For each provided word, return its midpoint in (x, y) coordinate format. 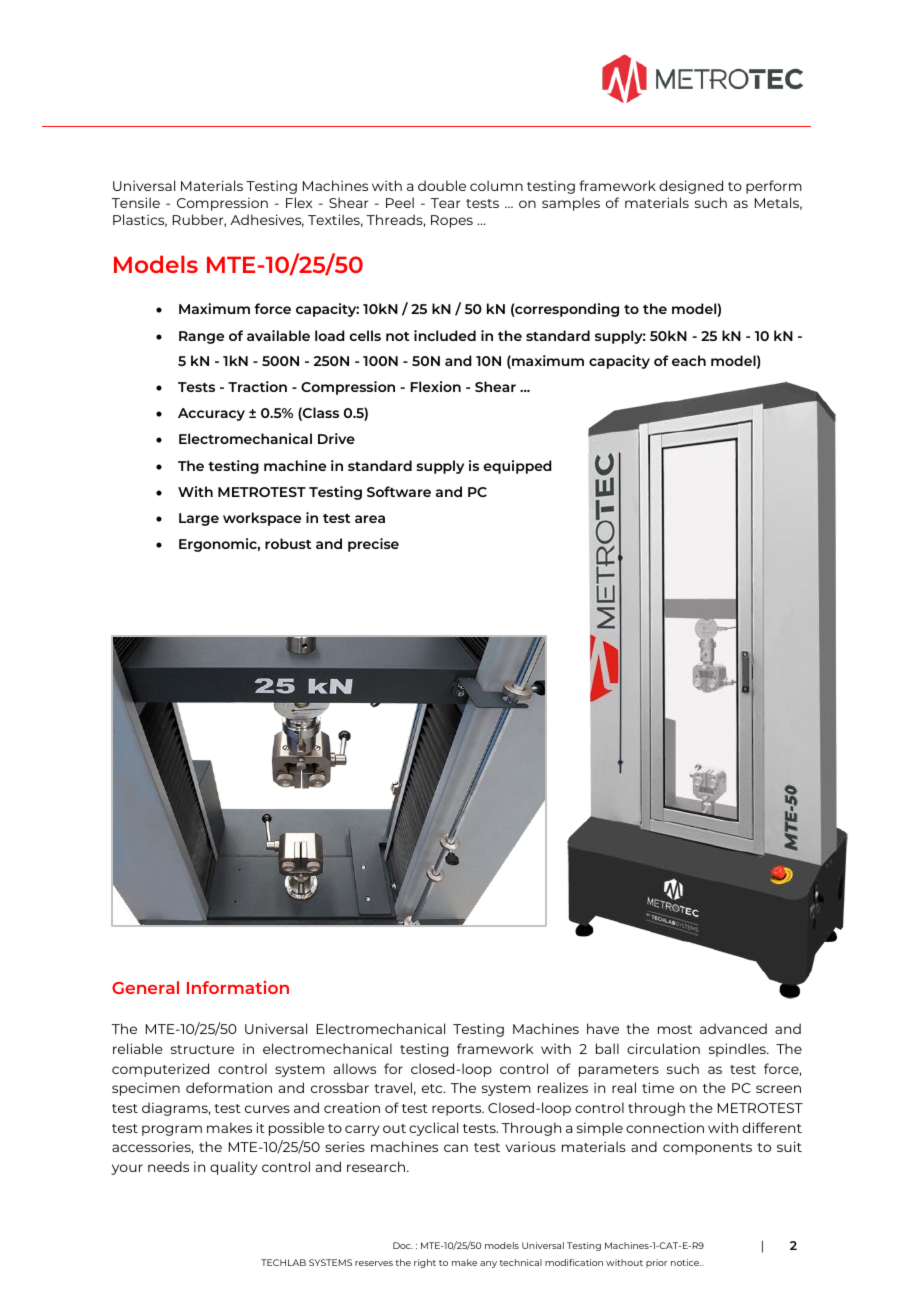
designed (691, 187)
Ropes (452, 221)
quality (233, 1168)
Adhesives (267, 220)
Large (199, 519)
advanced (733, 1028)
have (603, 1028)
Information (238, 987)
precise (373, 545)
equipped (518, 467)
